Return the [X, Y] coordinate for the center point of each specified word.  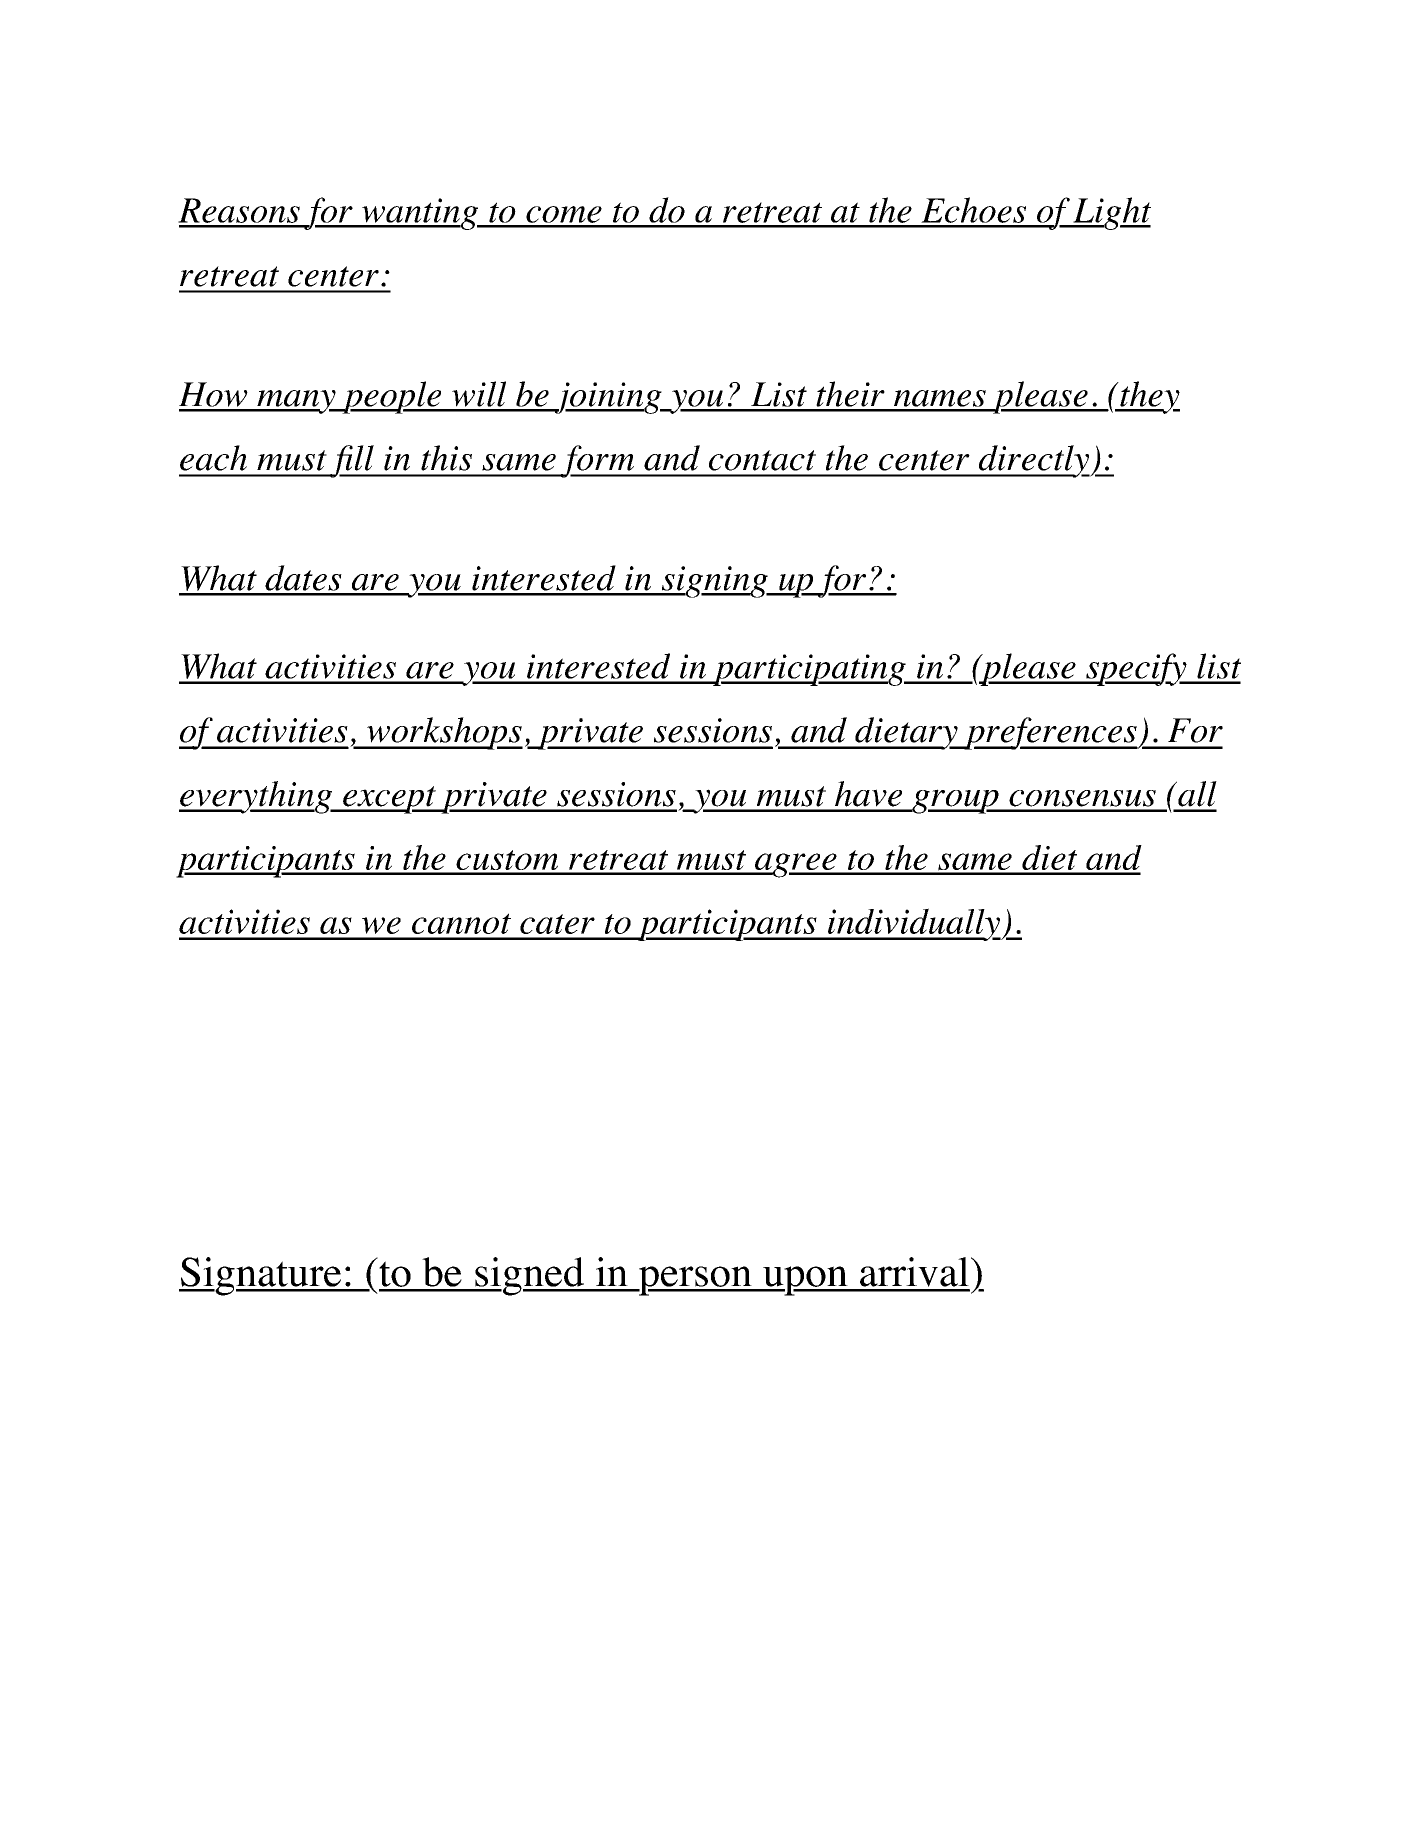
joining [608, 398]
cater [557, 924]
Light [1111, 213]
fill [352, 461]
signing [714, 582]
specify [1136, 669]
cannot [461, 923]
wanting [420, 214]
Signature [261, 1276]
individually [914, 924]
